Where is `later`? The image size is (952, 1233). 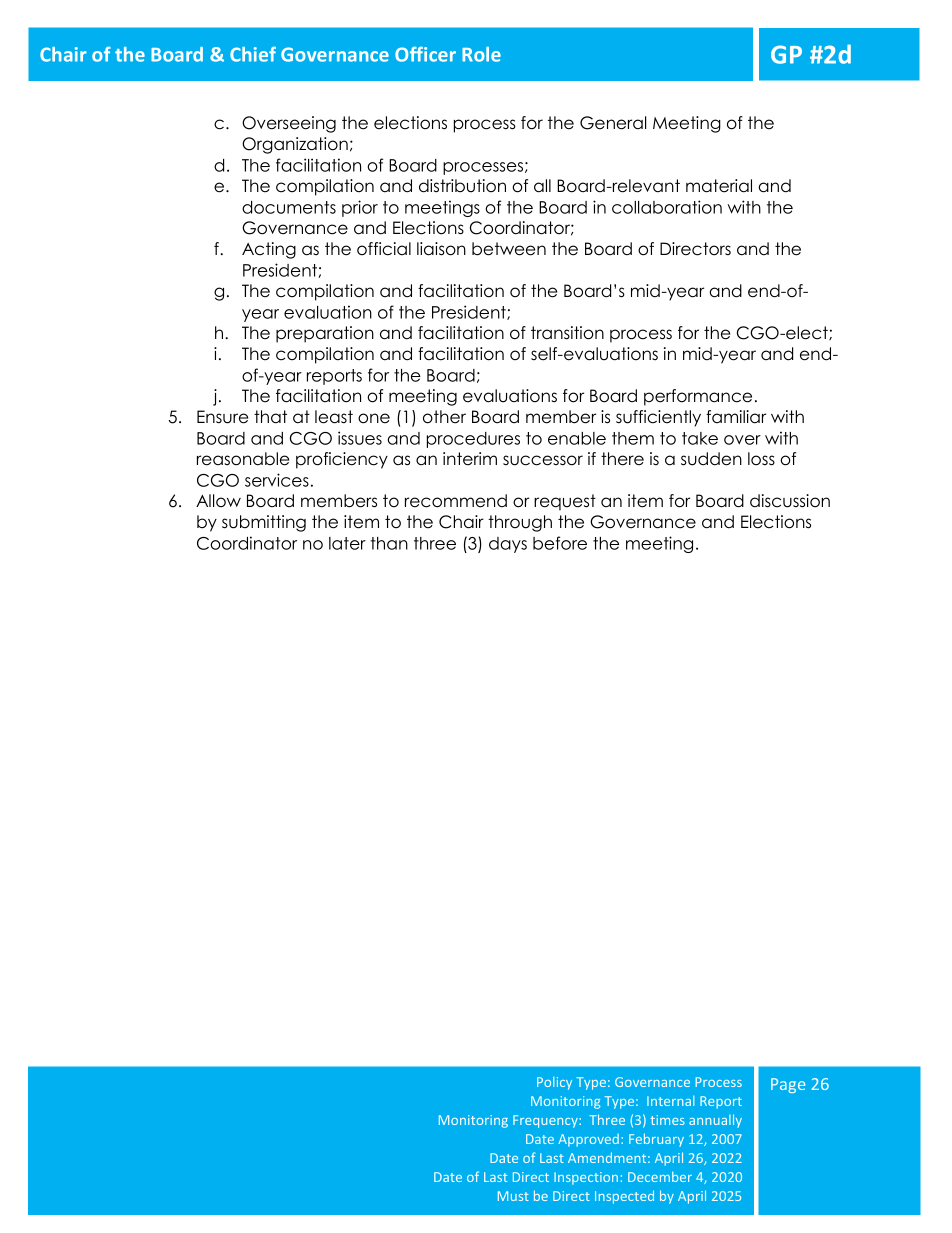 later is located at coordinates (347, 543).
